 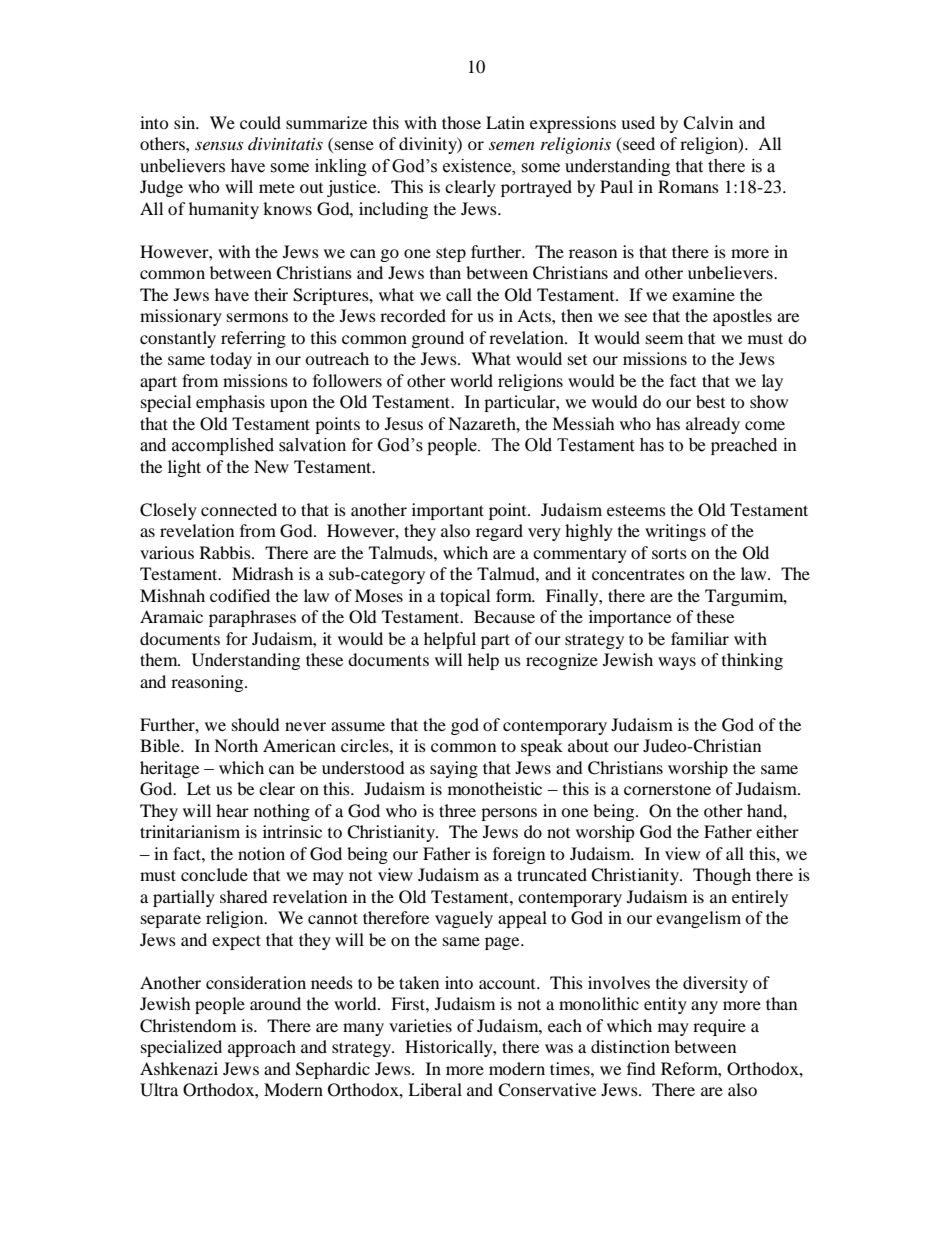 What do you see at coordinates (708, 123) in the page?
I see `Calvin` at bounding box center [708, 123].
